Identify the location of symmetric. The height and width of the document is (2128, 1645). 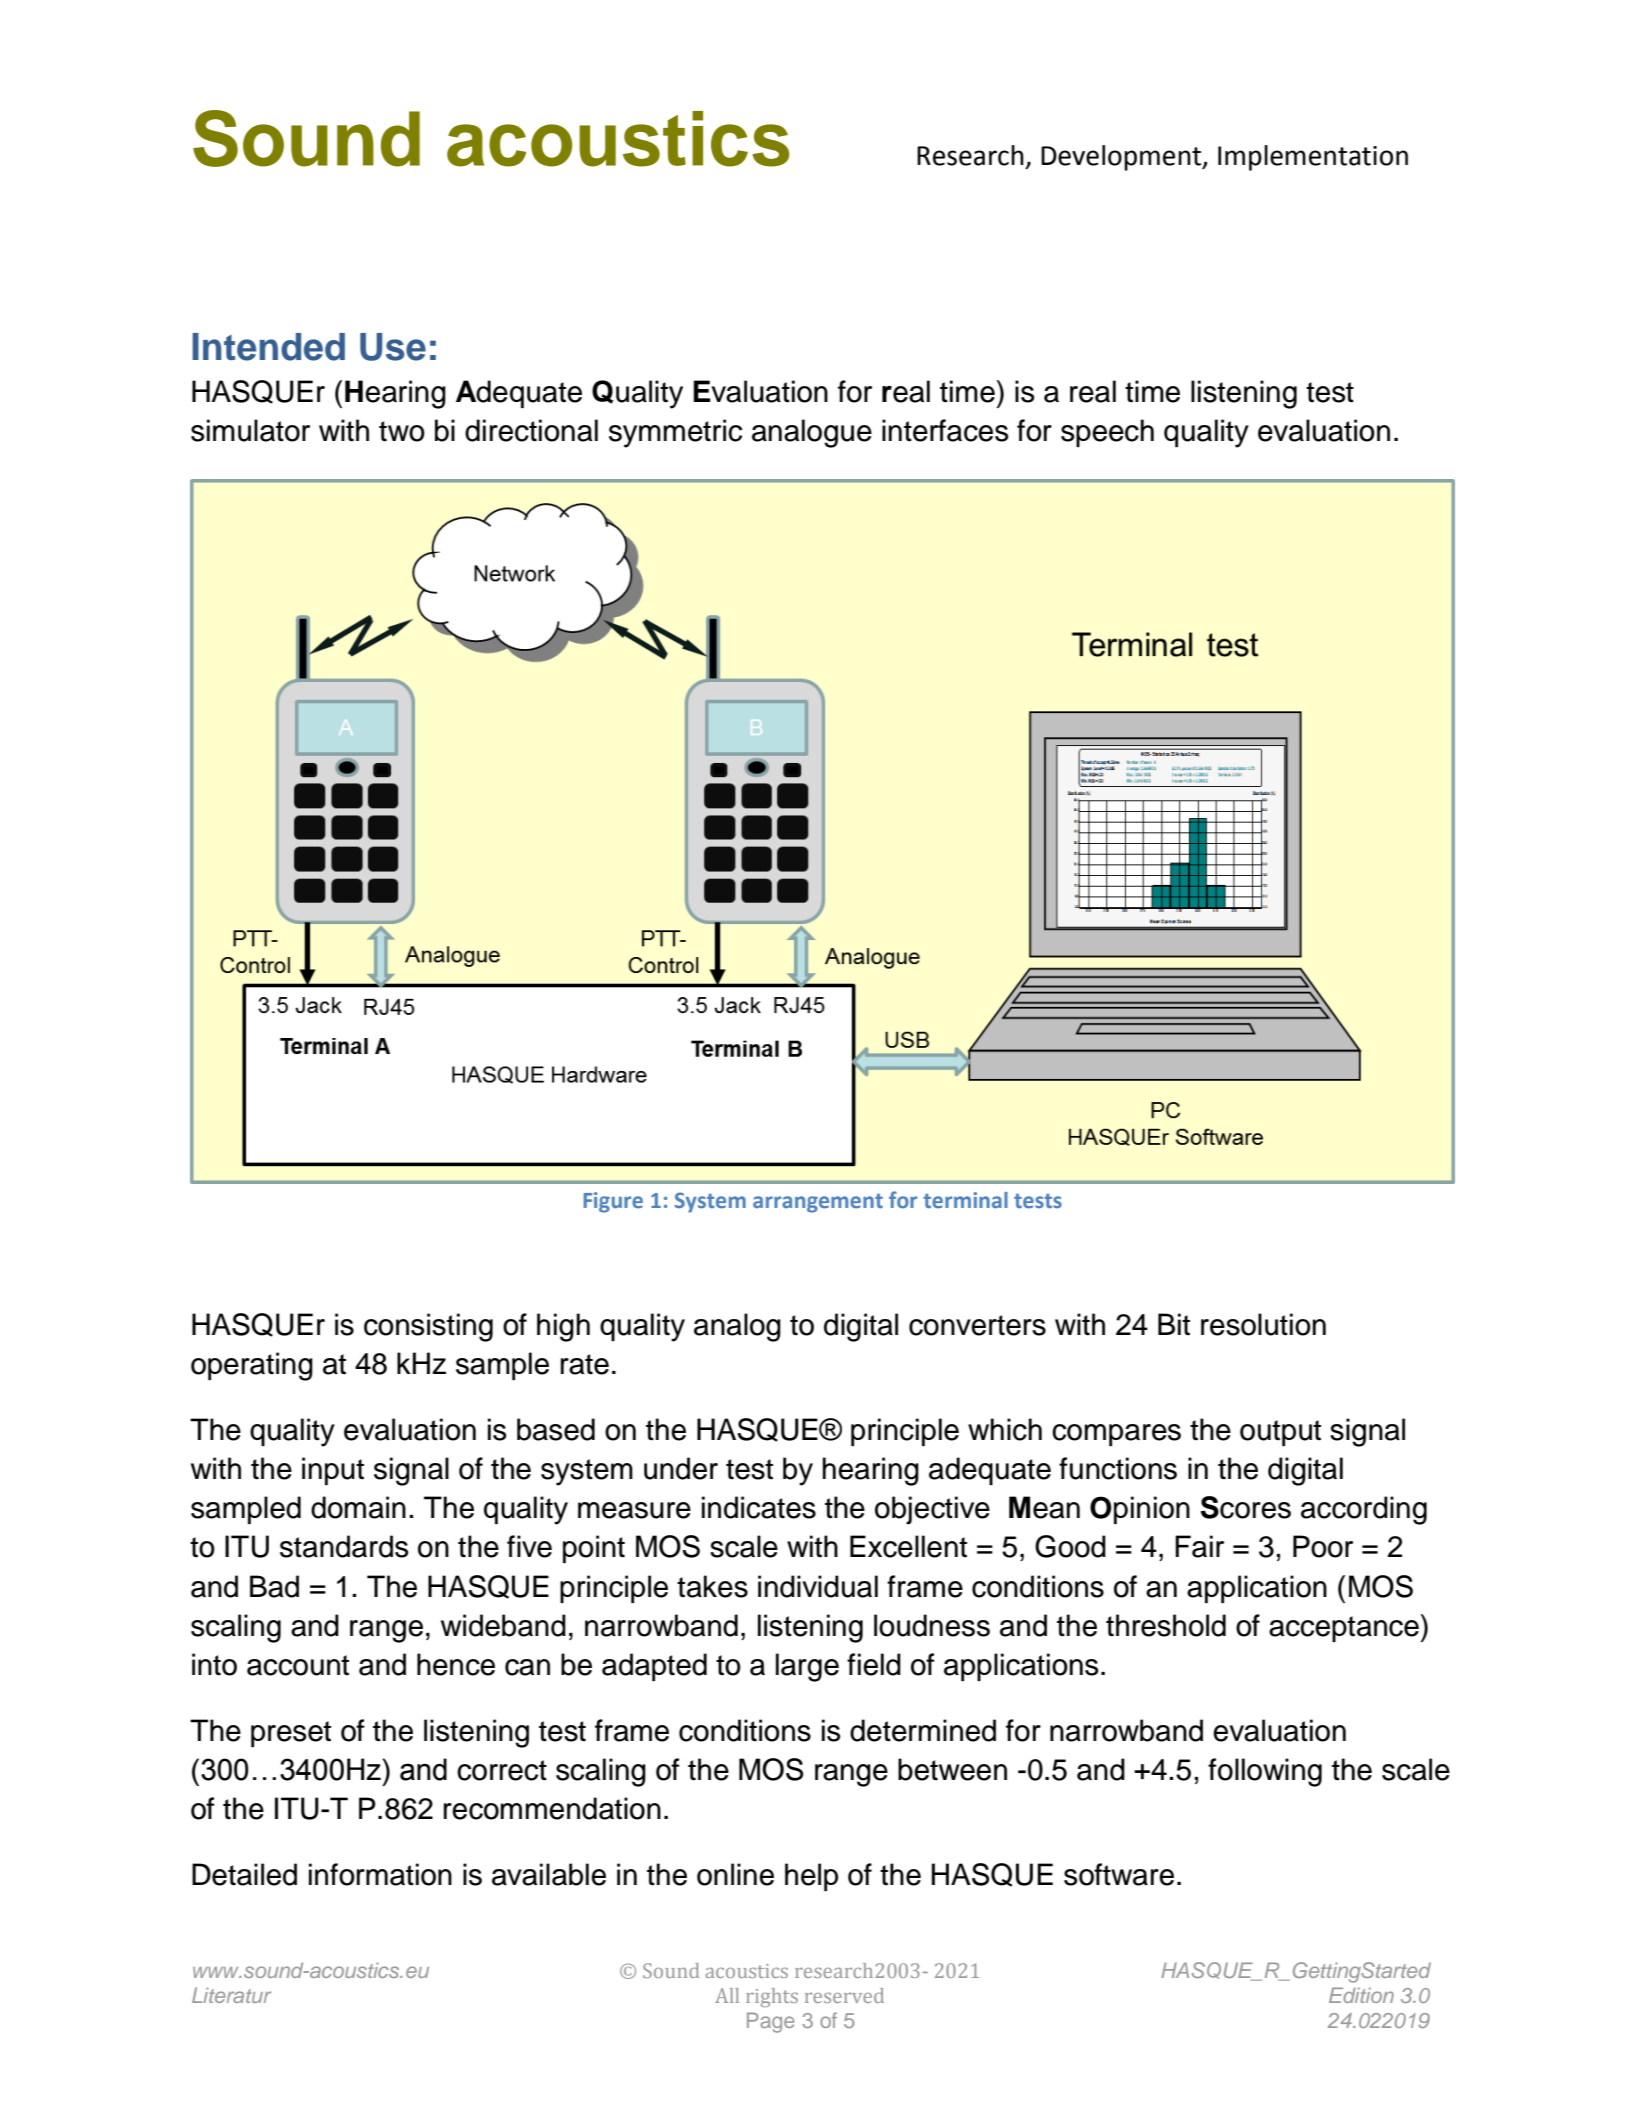
(675, 433).
